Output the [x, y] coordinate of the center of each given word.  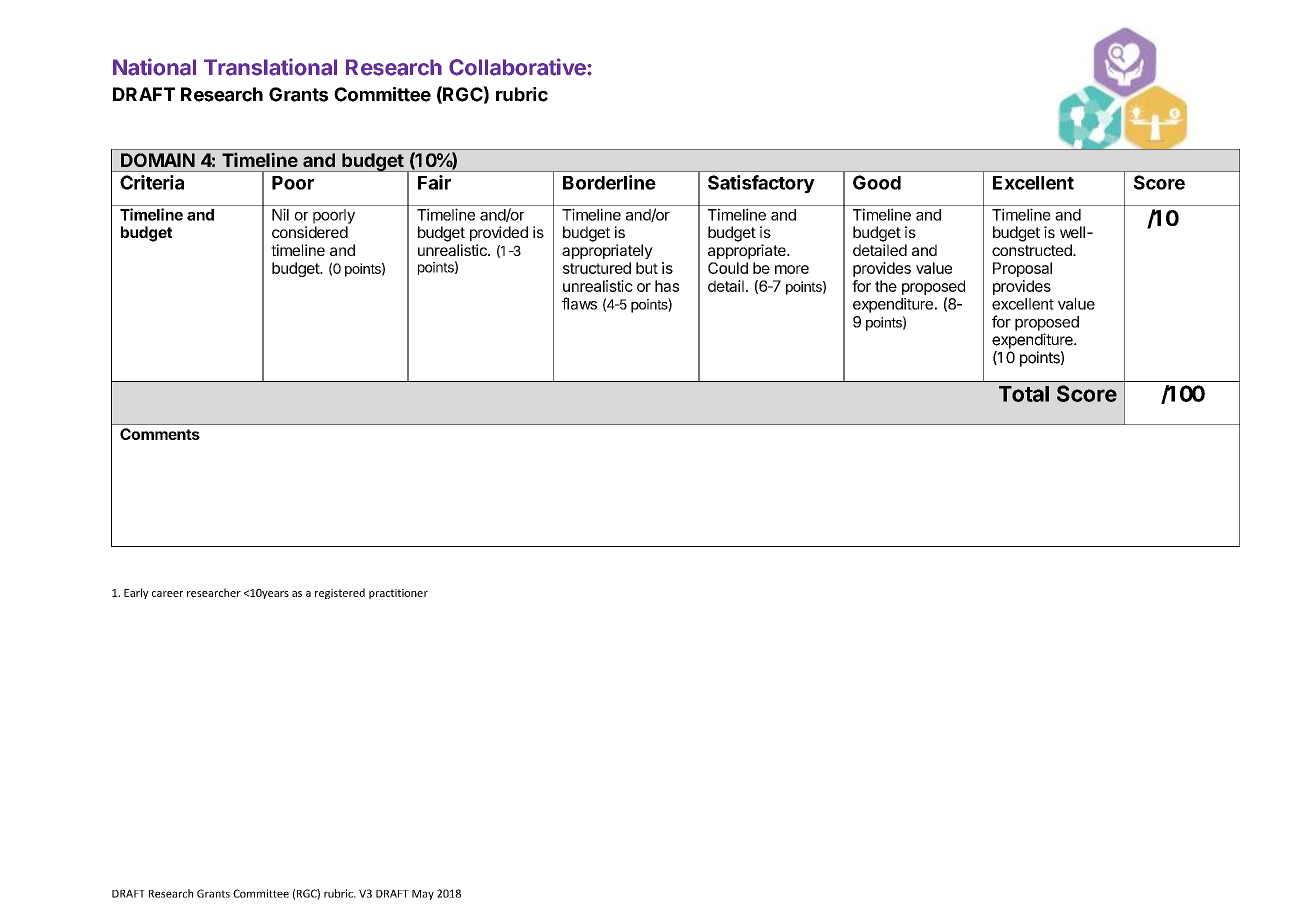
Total [1024, 394]
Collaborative [518, 67]
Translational [270, 67]
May [423, 895]
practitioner [398, 594]
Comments [160, 434]
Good [877, 182]
